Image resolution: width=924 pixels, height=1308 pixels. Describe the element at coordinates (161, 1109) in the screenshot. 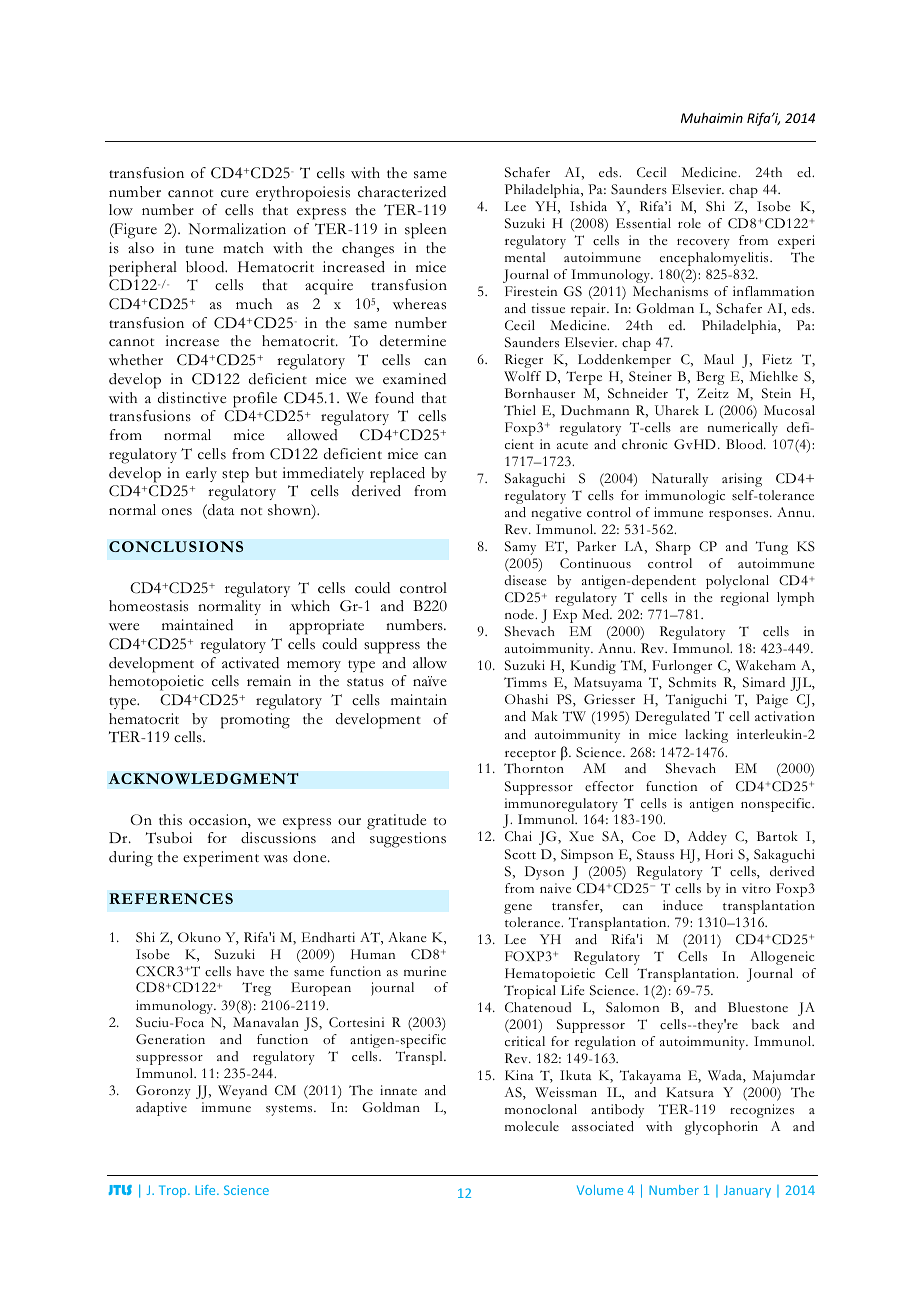

I see `adaptive` at that location.
